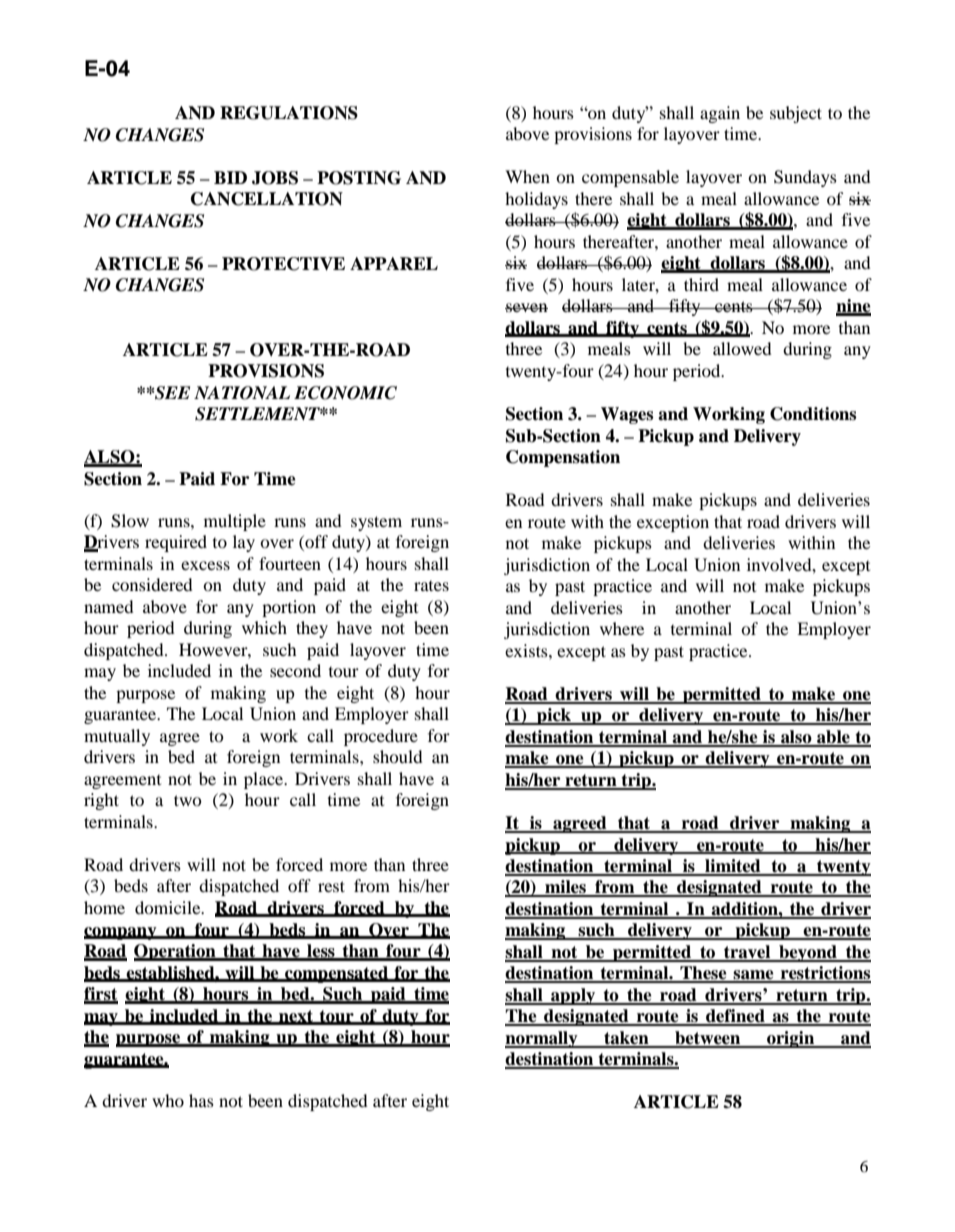  What do you see at coordinates (791, 1039) in the document?
I see `origin` at bounding box center [791, 1039].
